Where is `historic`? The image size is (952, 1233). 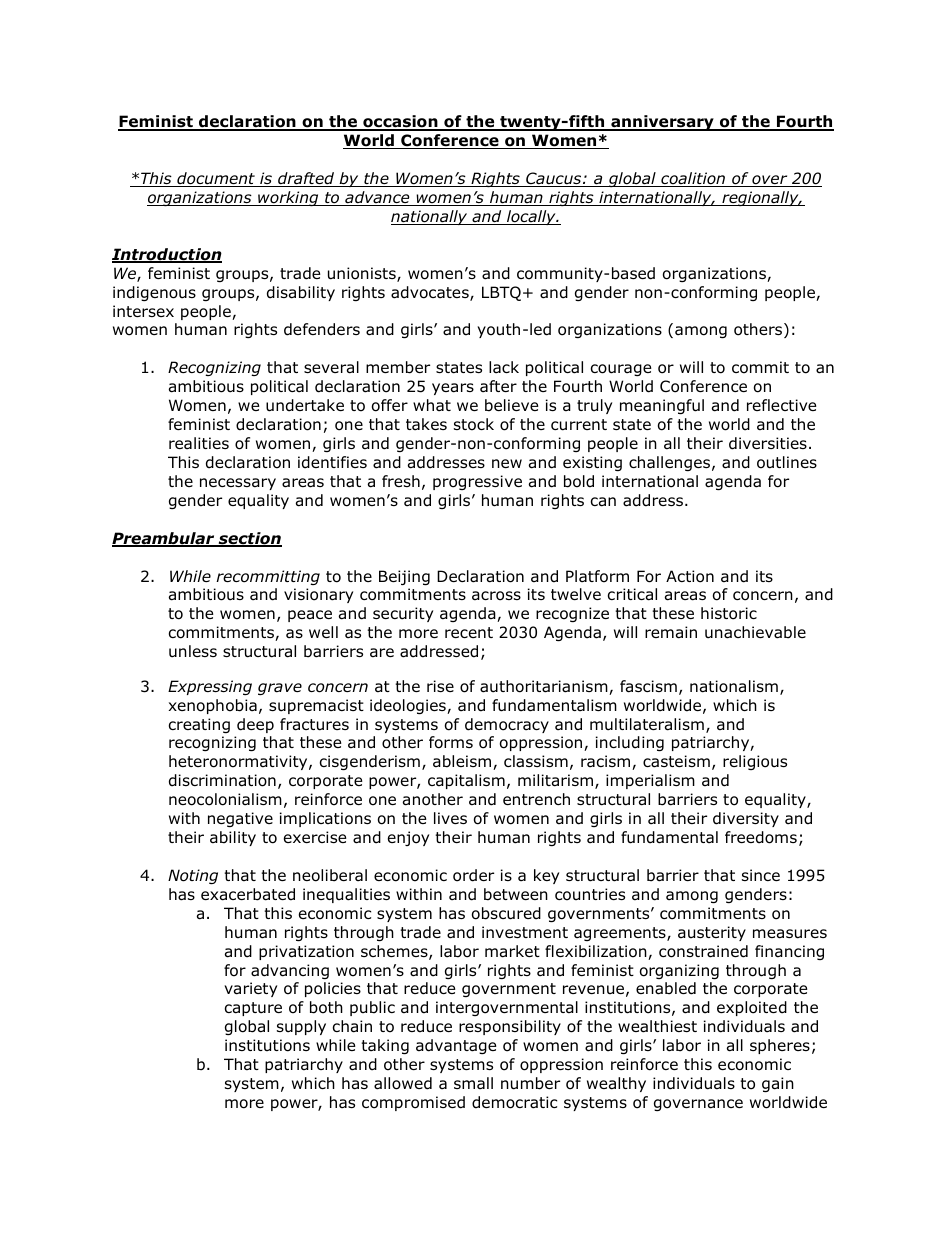
historic is located at coordinates (729, 613).
